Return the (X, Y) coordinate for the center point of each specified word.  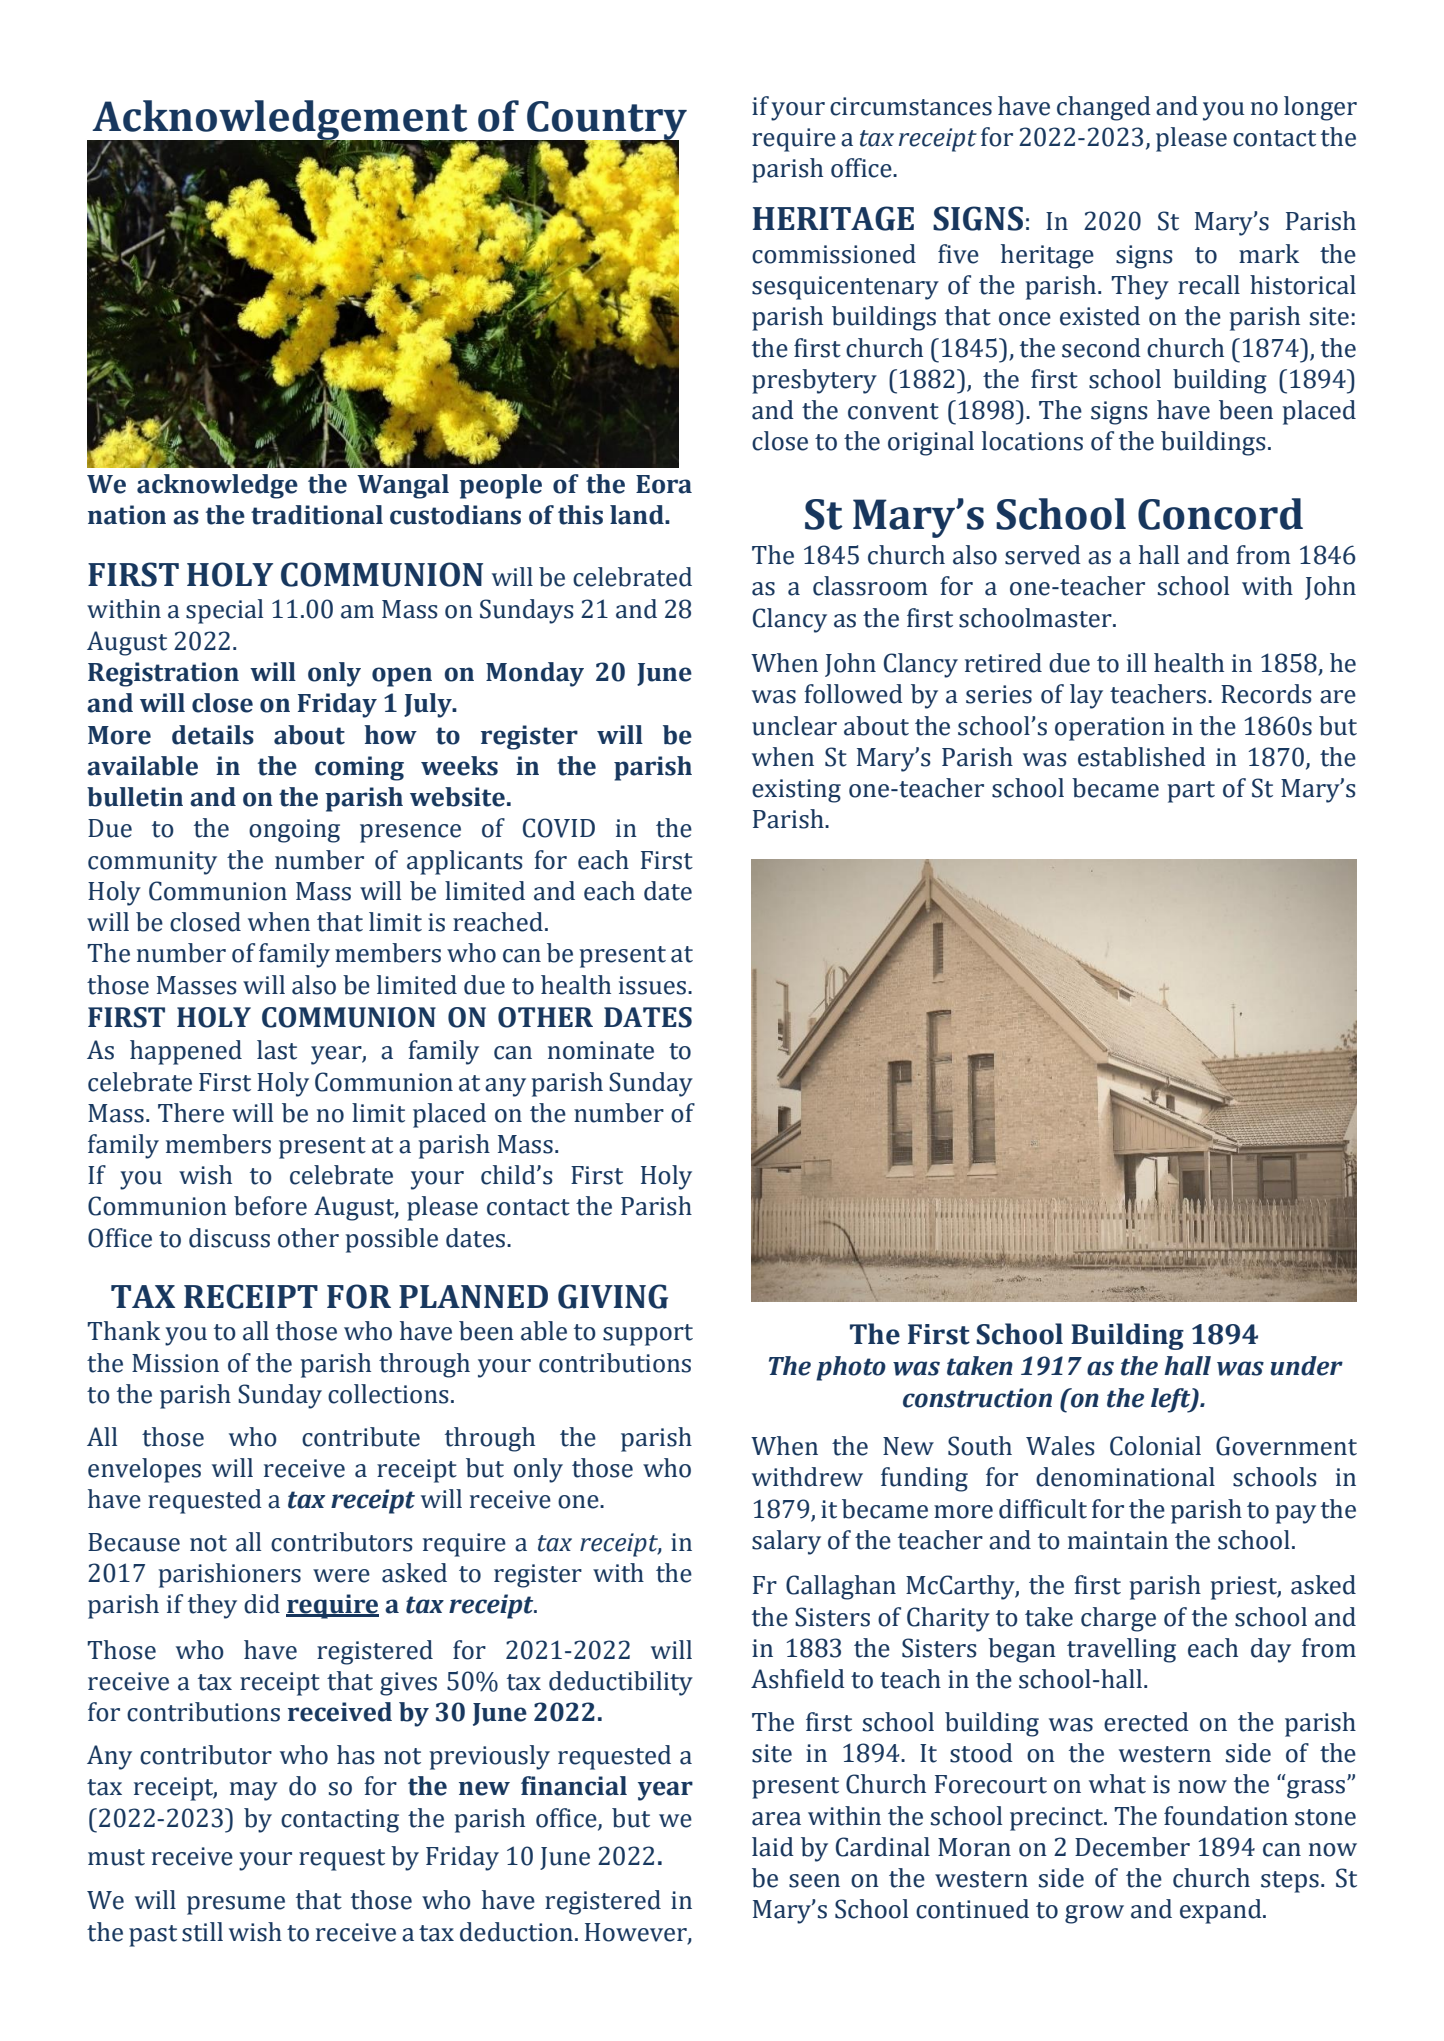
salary (786, 1542)
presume (236, 1905)
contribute (361, 1437)
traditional (317, 515)
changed (1104, 108)
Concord (1220, 514)
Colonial (1155, 1446)
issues (652, 985)
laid (773, 1847)
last (277, 1050)
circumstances (911, 106)
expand (1222, 1911)
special (224, 611)
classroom (870, 586)
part (1191, 792)
